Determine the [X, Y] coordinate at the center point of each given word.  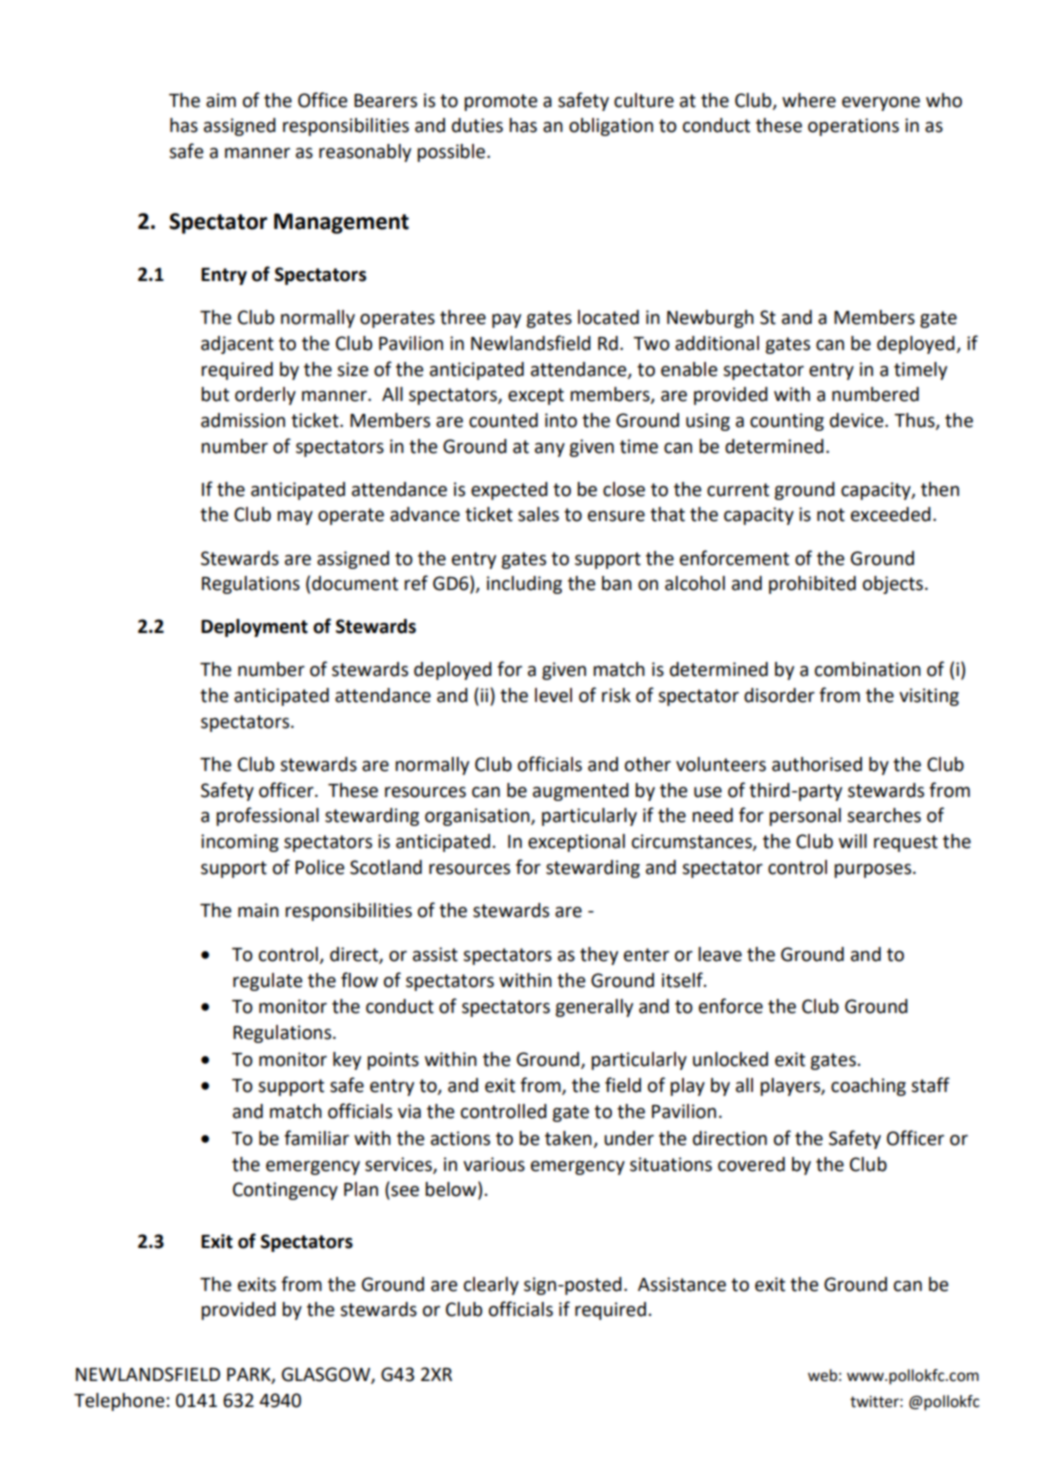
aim [221, 100]
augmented [581, 792]
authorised [817, 764]
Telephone [119, 1402]
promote [501, 102]
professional [267, 816]
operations [853, 127]
